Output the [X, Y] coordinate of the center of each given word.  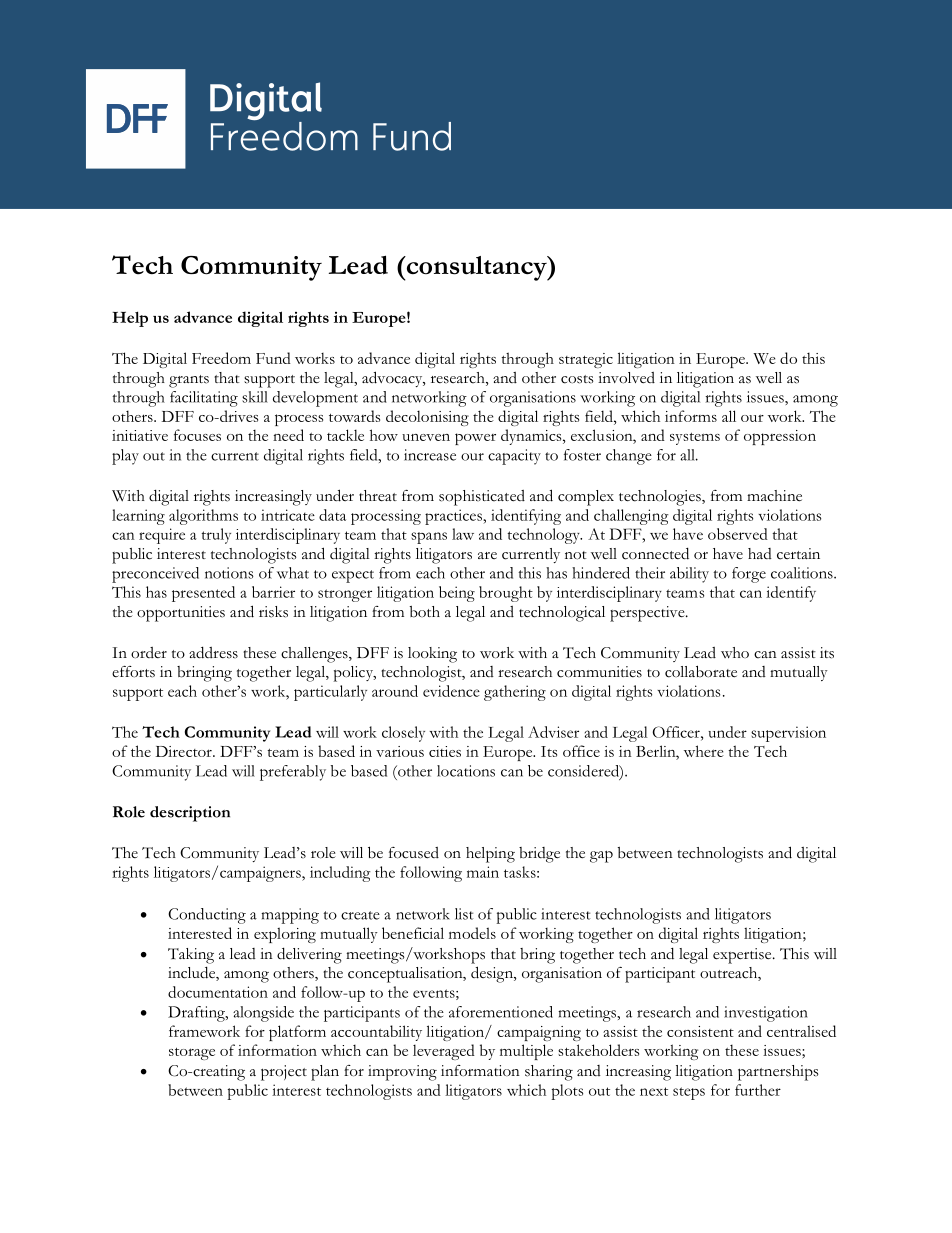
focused [414, 853]
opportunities [181, 614]
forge [749, 575]
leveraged [444, 1052]
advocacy [393, 379]
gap [601, 856]
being [457, 594]
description [190, 814]
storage [192, 1054]
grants [189, 381]
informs [691, 416]
